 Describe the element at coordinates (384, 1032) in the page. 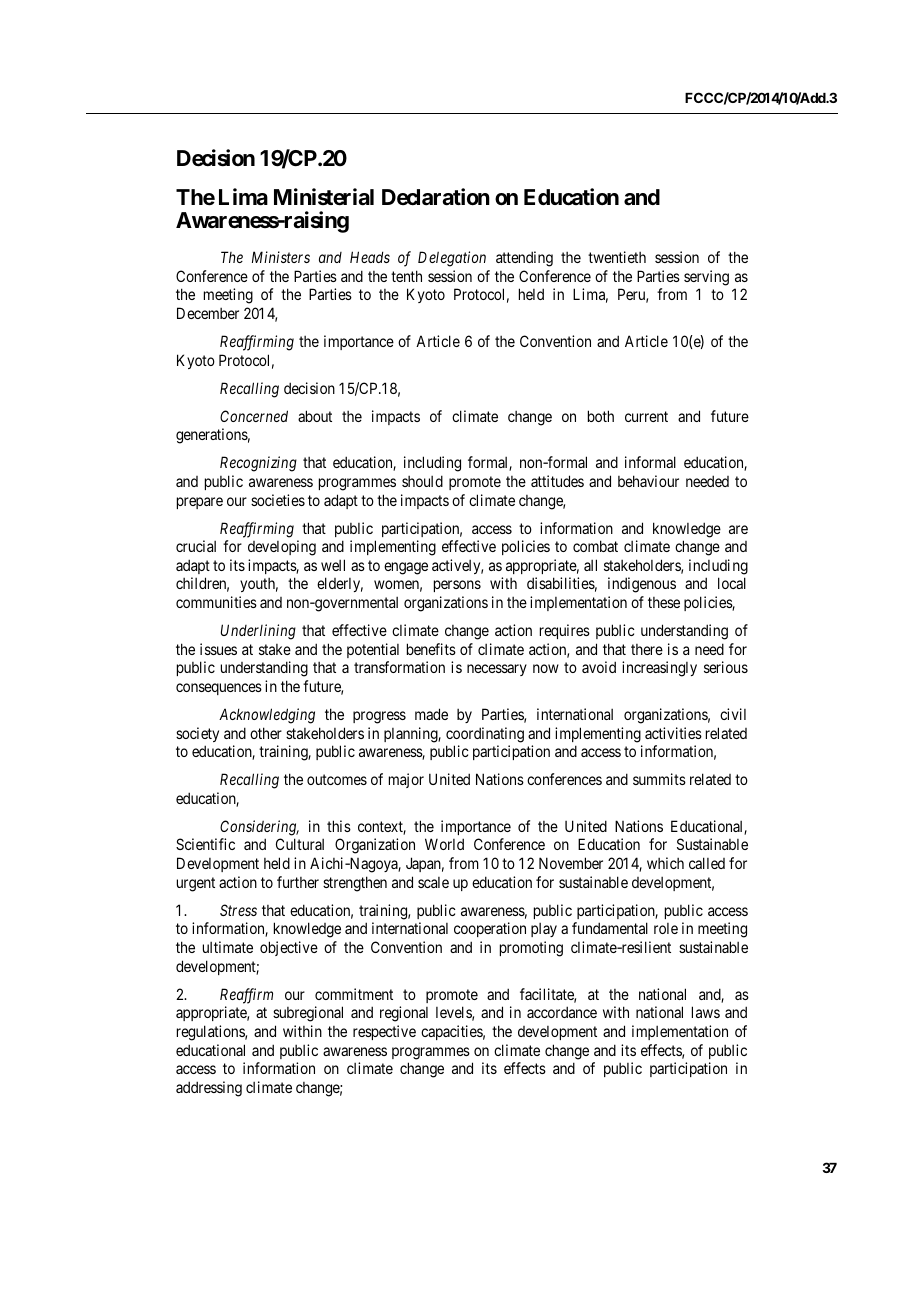

I see `respective` at that location.
